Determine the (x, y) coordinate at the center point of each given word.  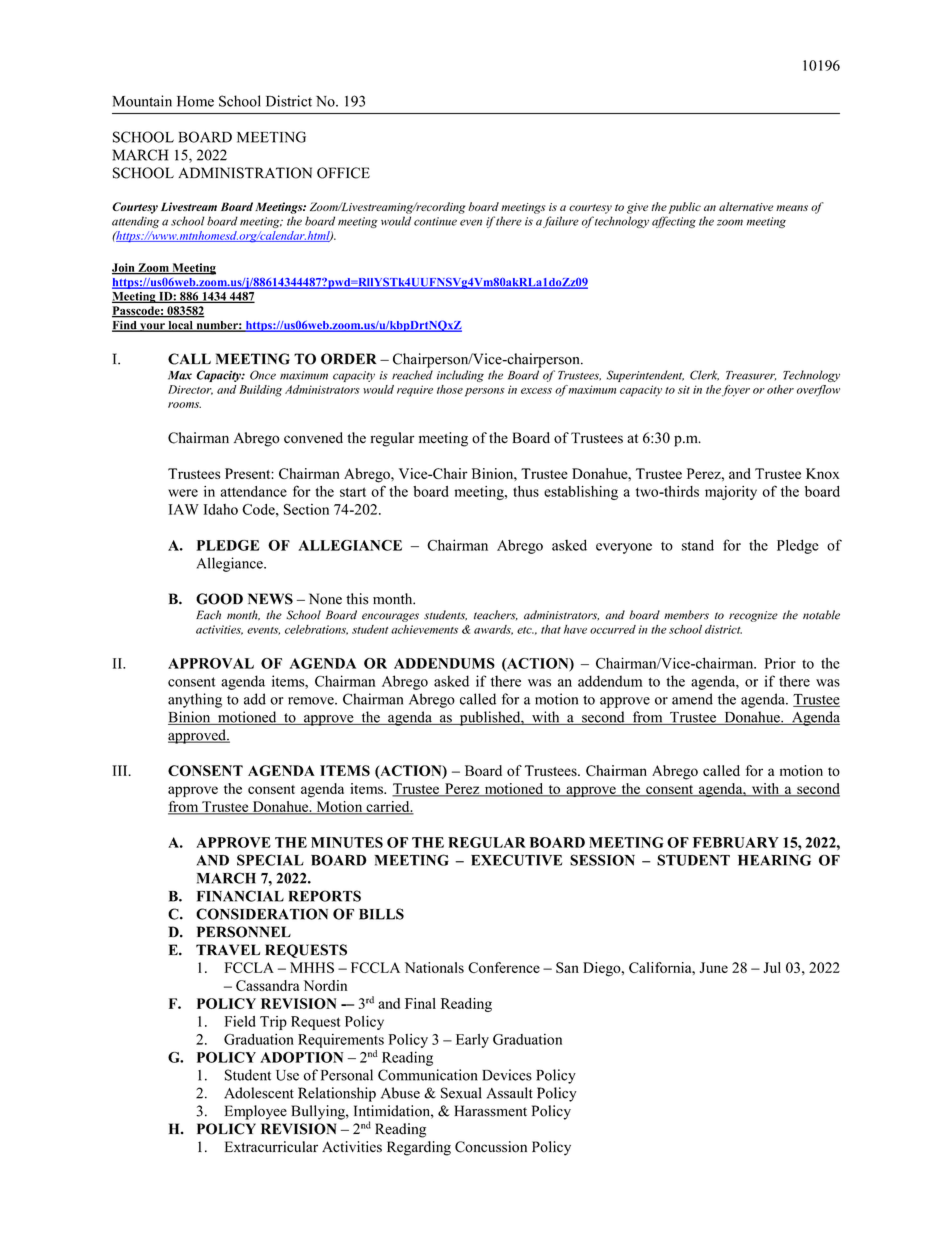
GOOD (219, 599)
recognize (753, 616)
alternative (746, 206)
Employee (256, 1112)
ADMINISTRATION (245, 173)
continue (435, 221)
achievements (424, 629)
